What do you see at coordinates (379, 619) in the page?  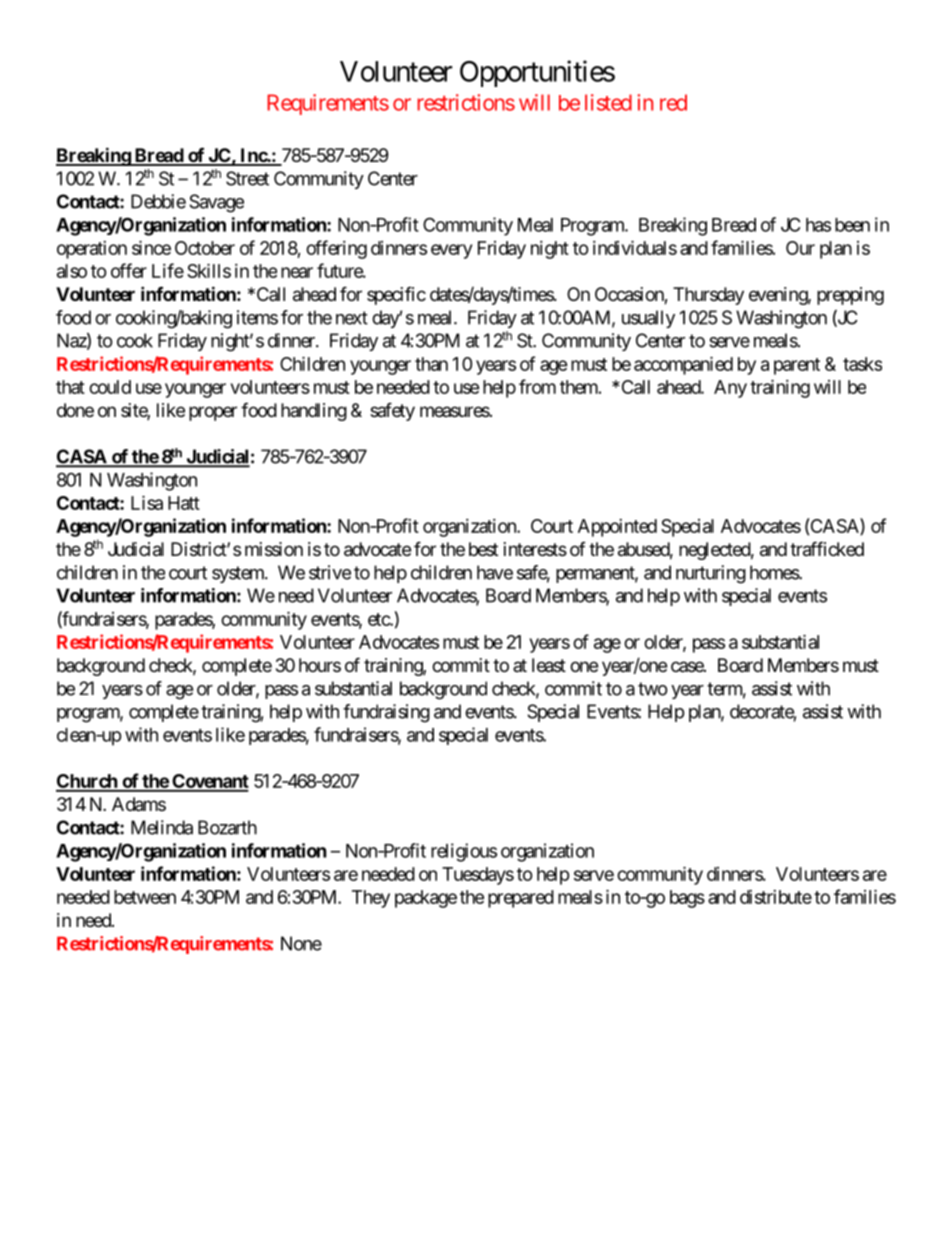 I see `etc` at bounding box center [379, 619].
